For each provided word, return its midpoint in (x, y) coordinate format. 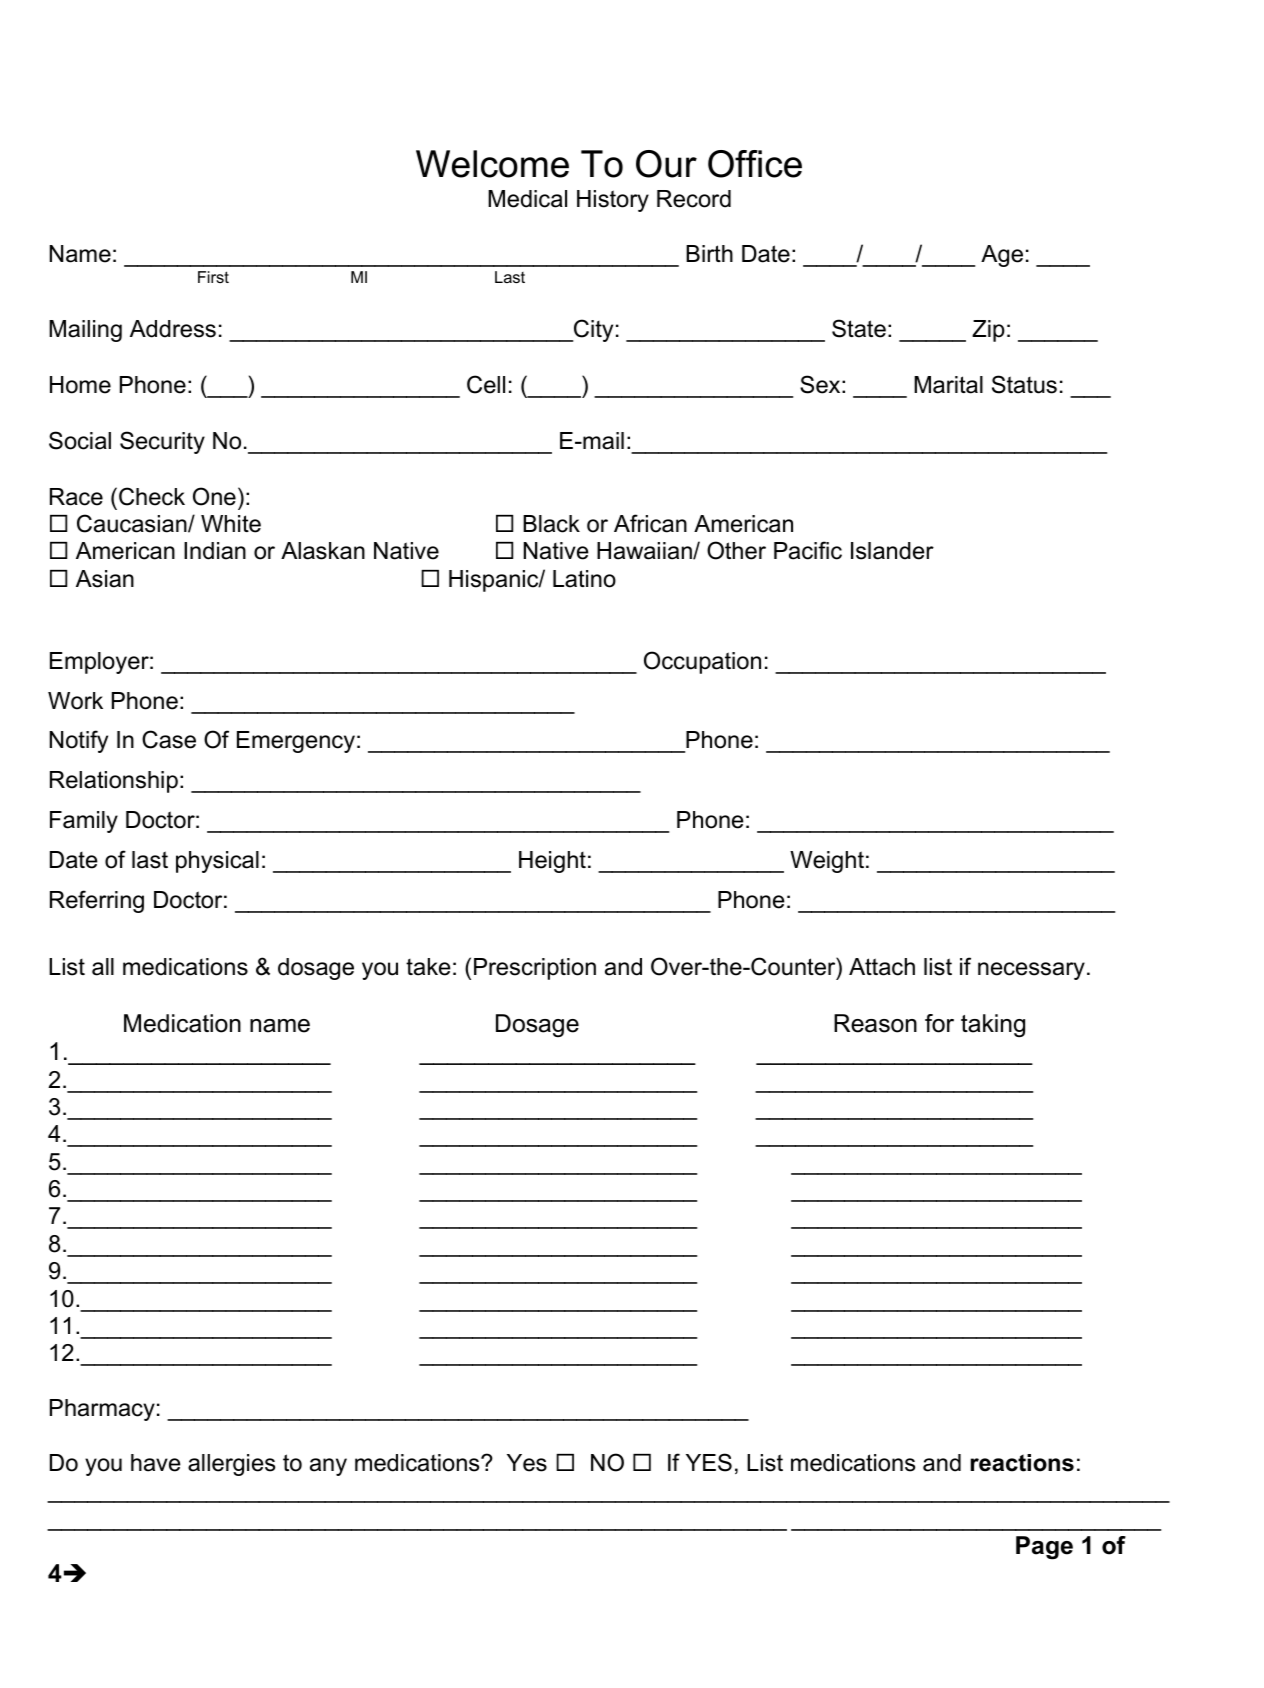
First (213, 277)
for (939, 1023)
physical (217, 862)
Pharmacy (102, 1410)
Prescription (535, 969)
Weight (827, 862)
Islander (892, 551)
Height (552, 862)
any (328, 1467)
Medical (527, 199)
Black (551, 524)
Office (755, 164)
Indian (215, 551)
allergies (231, 1465)
